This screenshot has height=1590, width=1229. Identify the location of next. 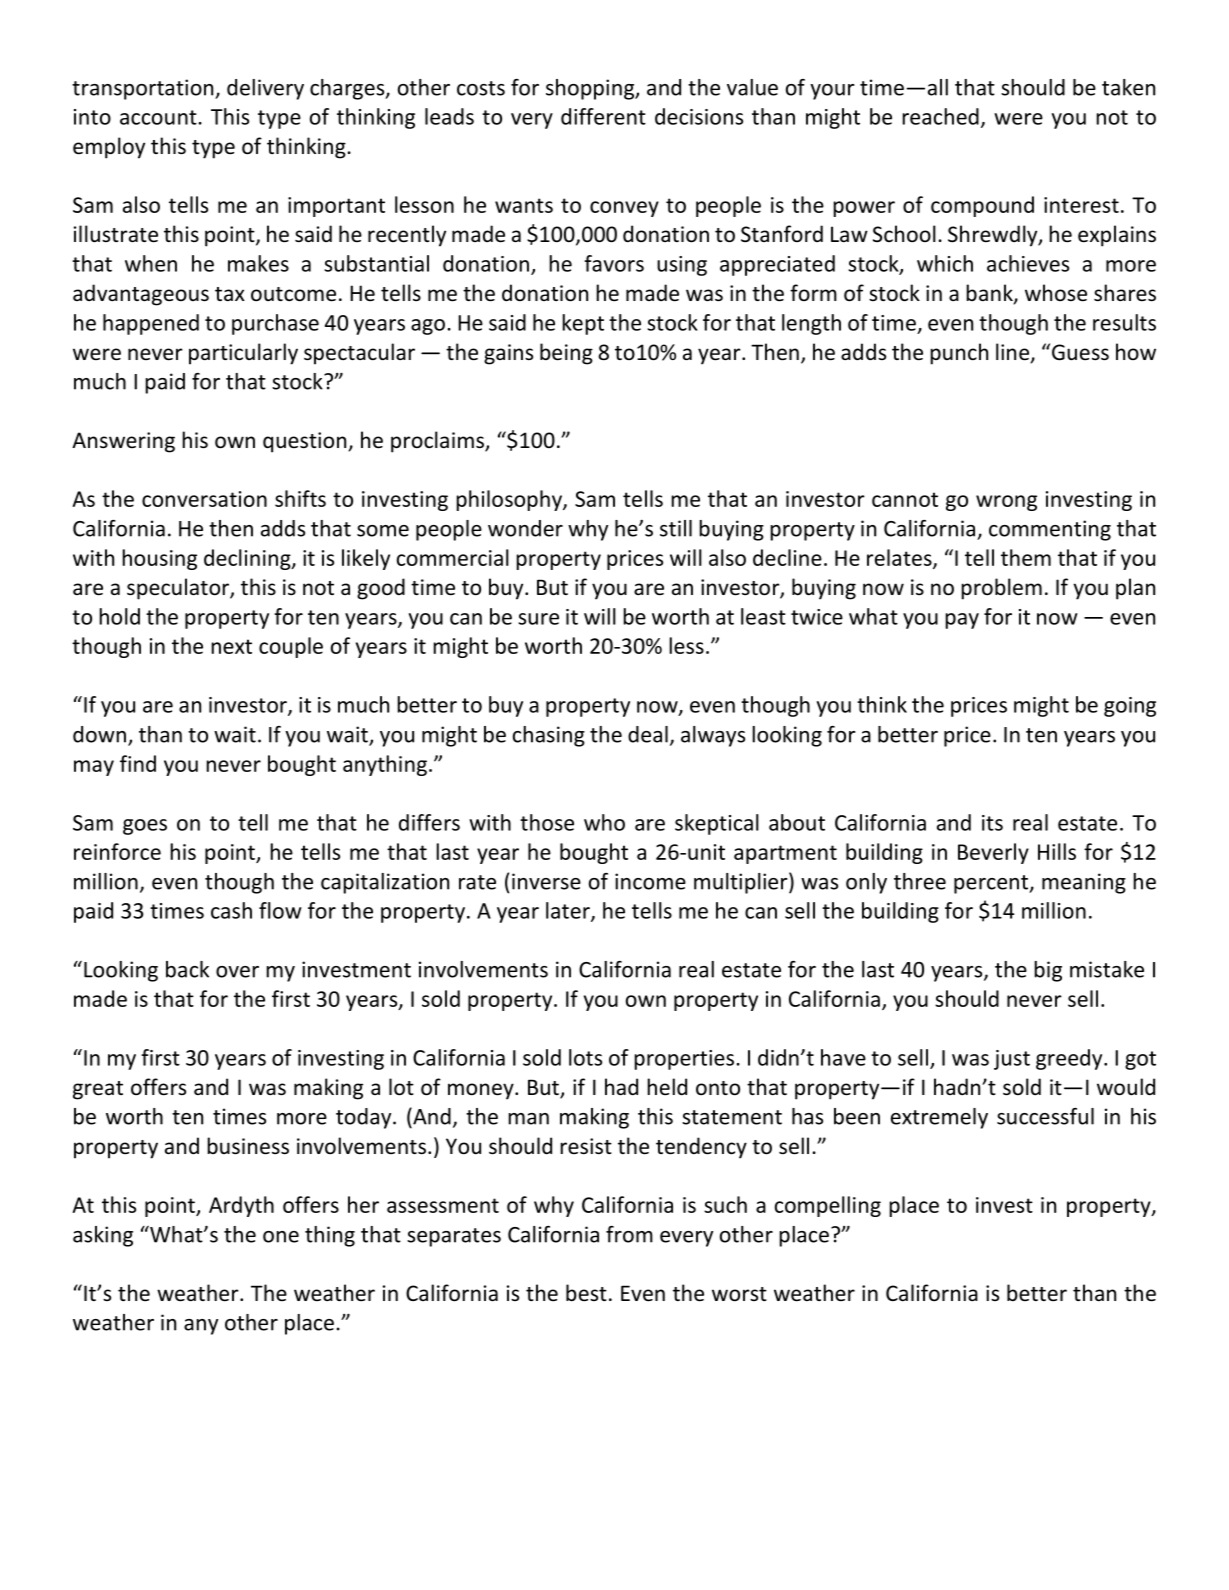
(231, 646).
